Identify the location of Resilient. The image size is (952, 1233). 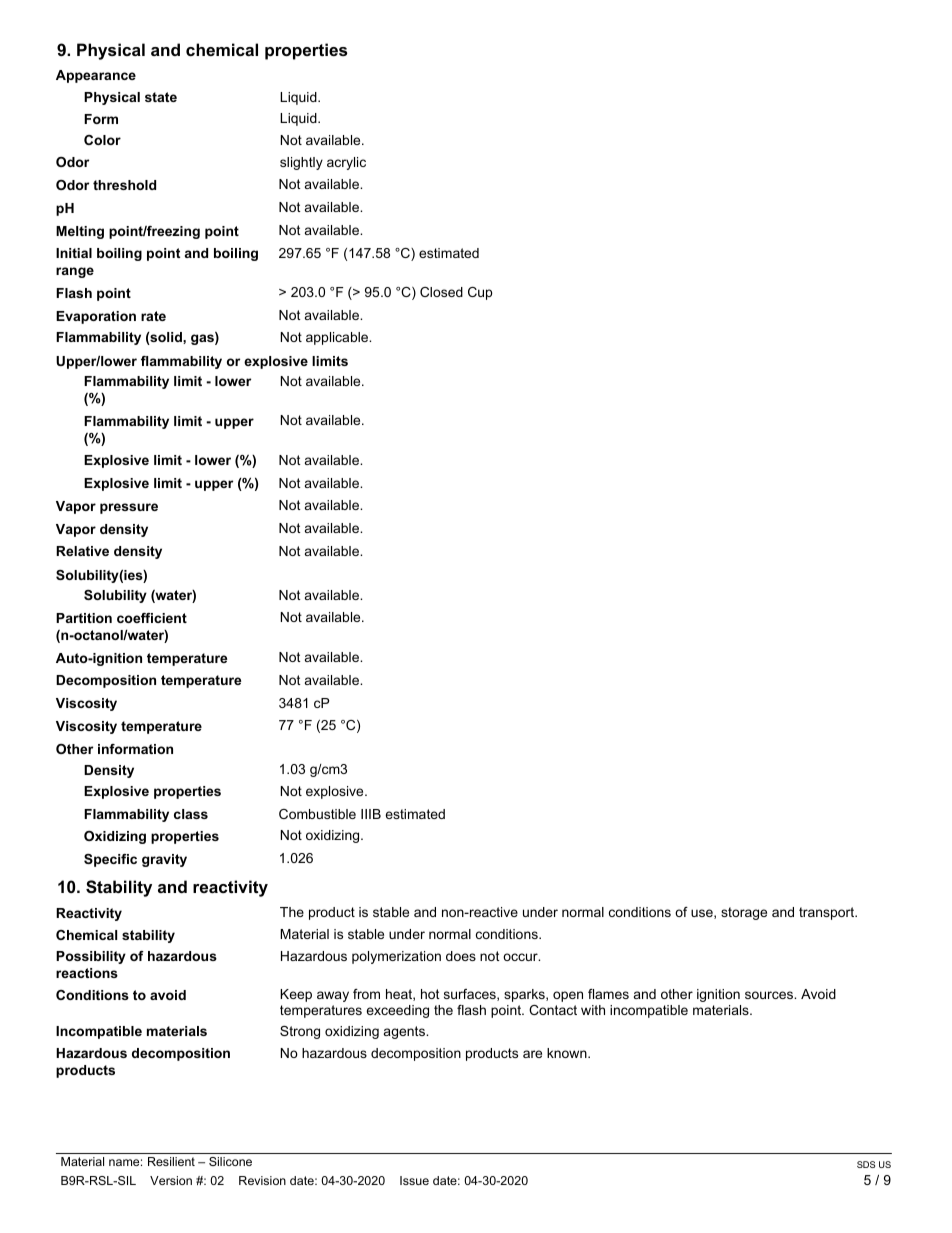
(171, 1161).
